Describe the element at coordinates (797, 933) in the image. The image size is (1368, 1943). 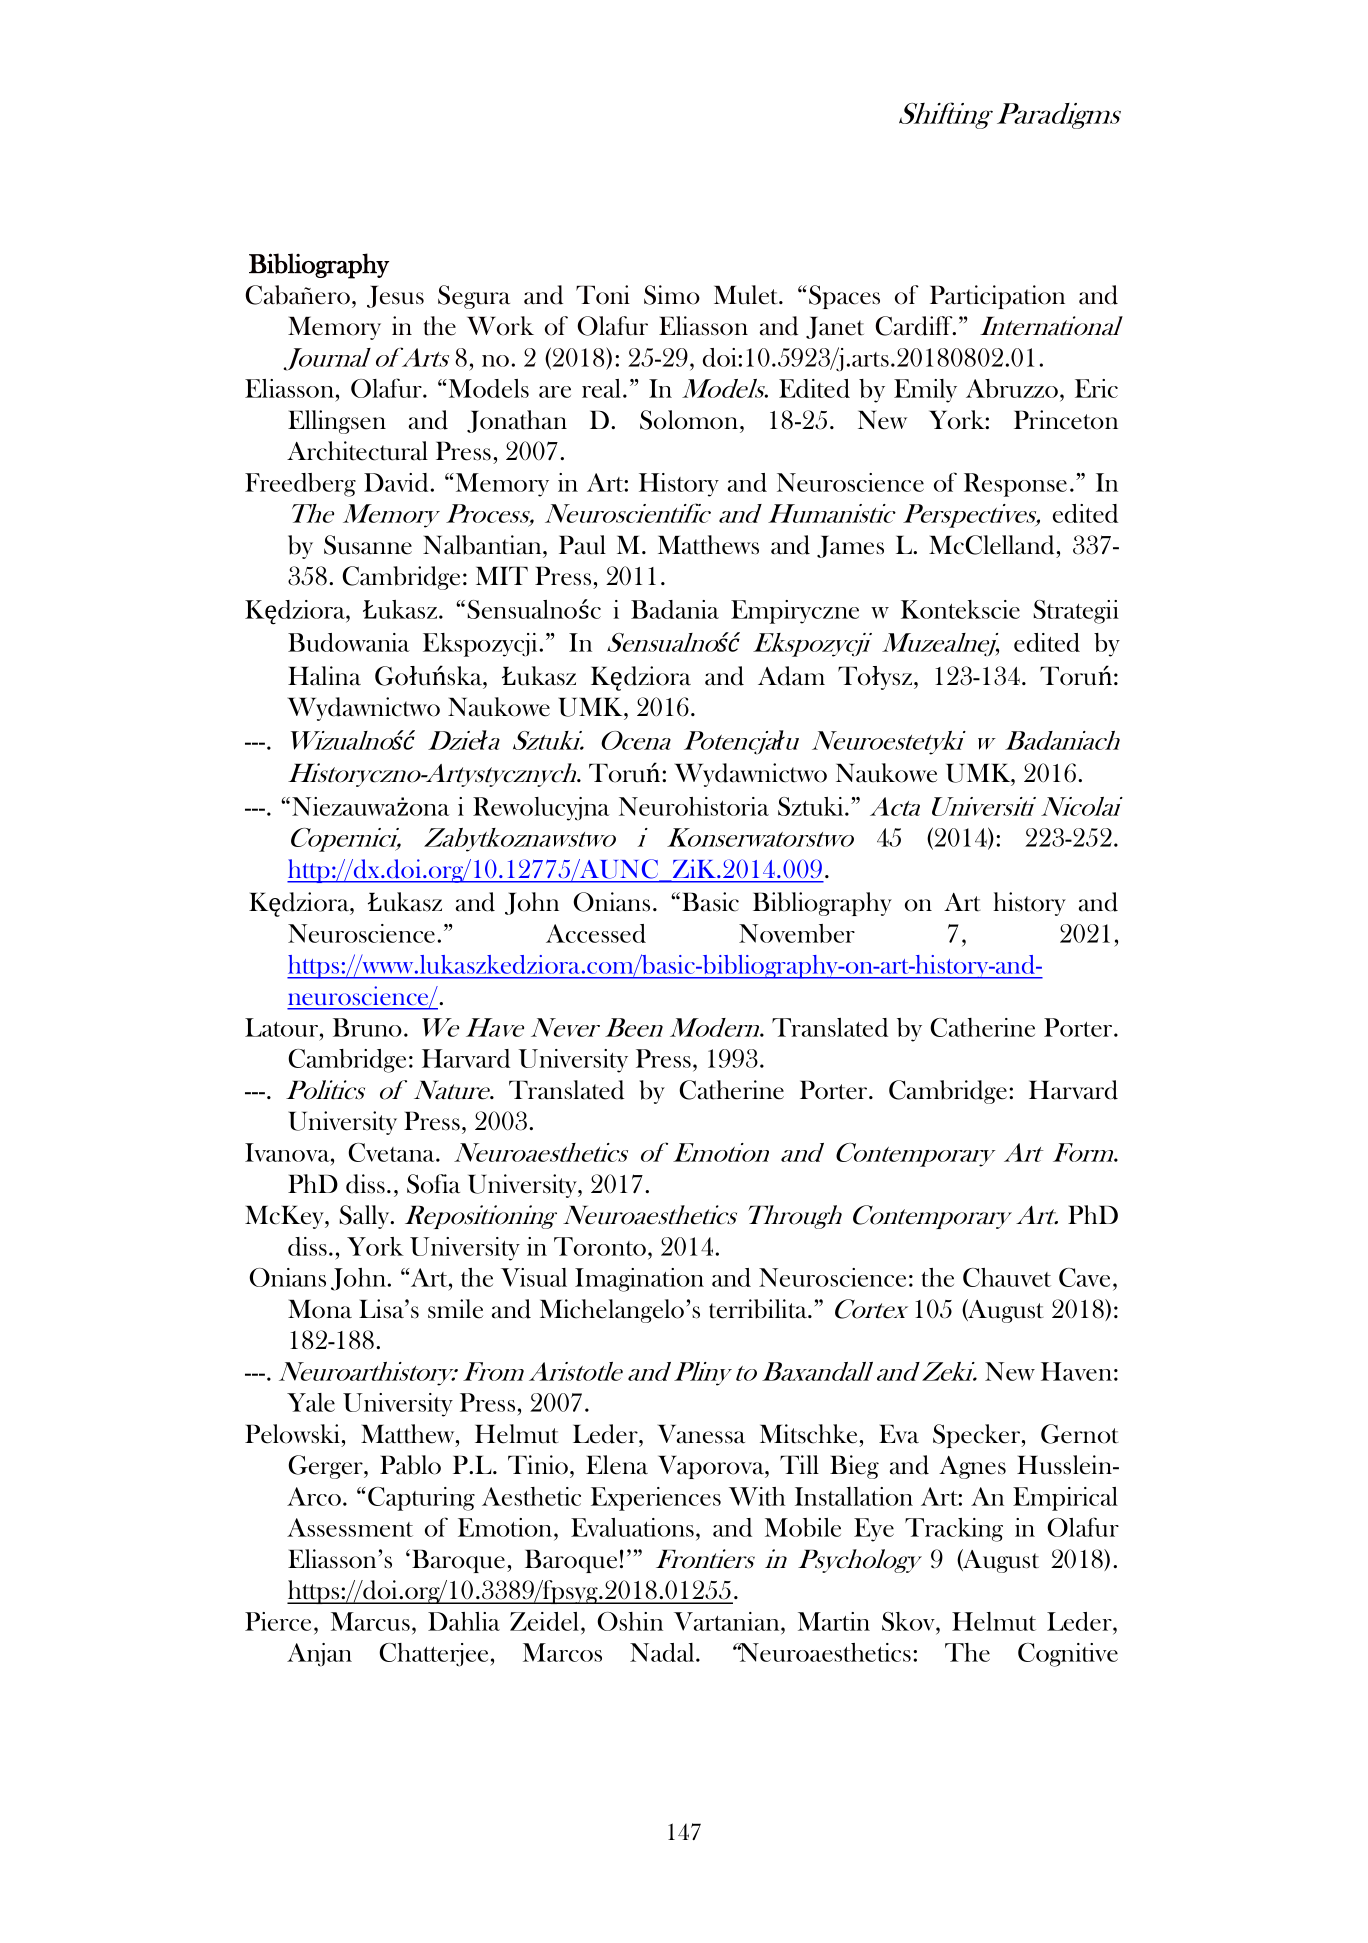
I see `November` at that location.
